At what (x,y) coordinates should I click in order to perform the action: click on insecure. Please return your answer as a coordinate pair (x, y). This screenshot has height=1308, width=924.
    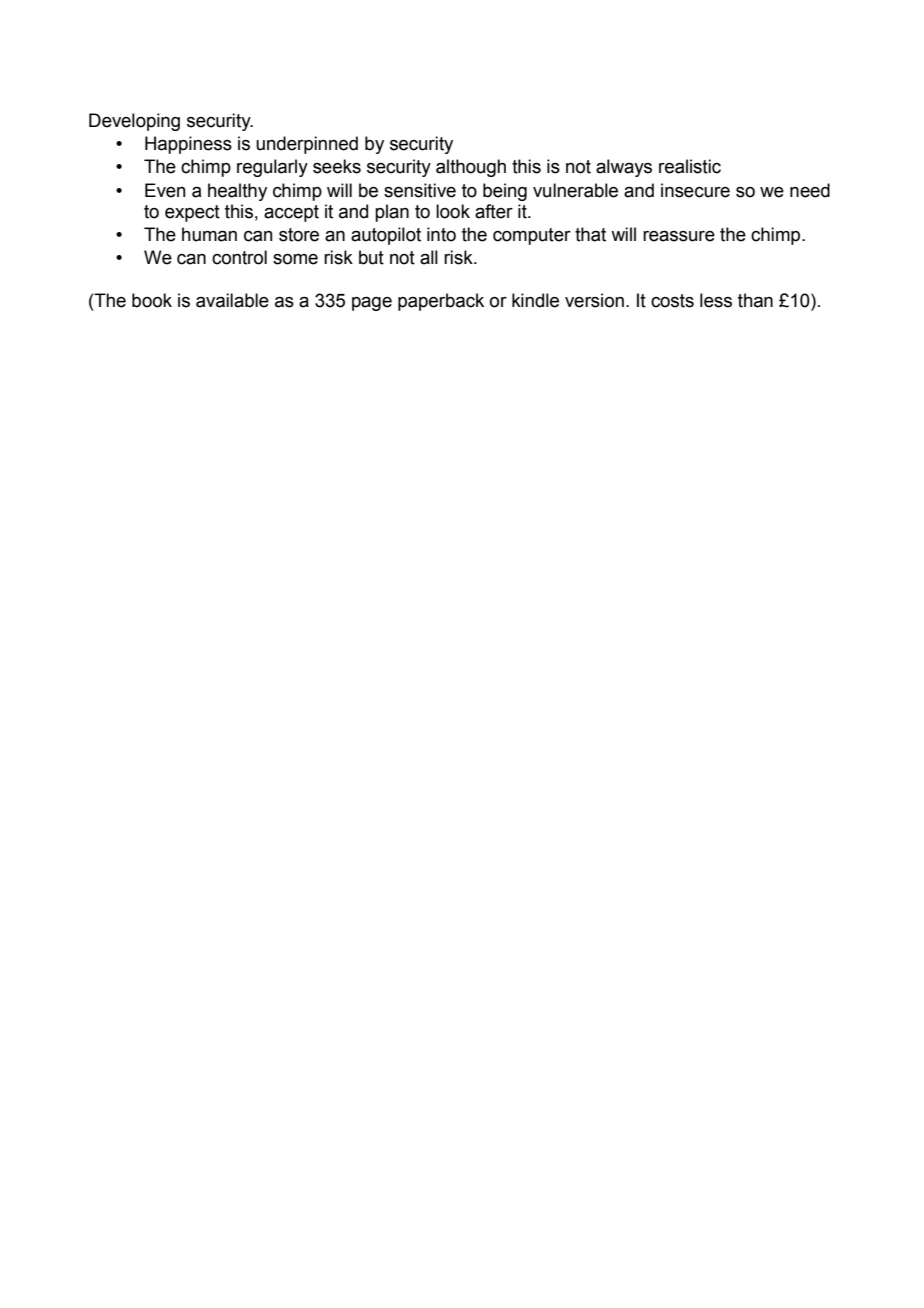
    Looking at the image, I should click on (695, 190).
